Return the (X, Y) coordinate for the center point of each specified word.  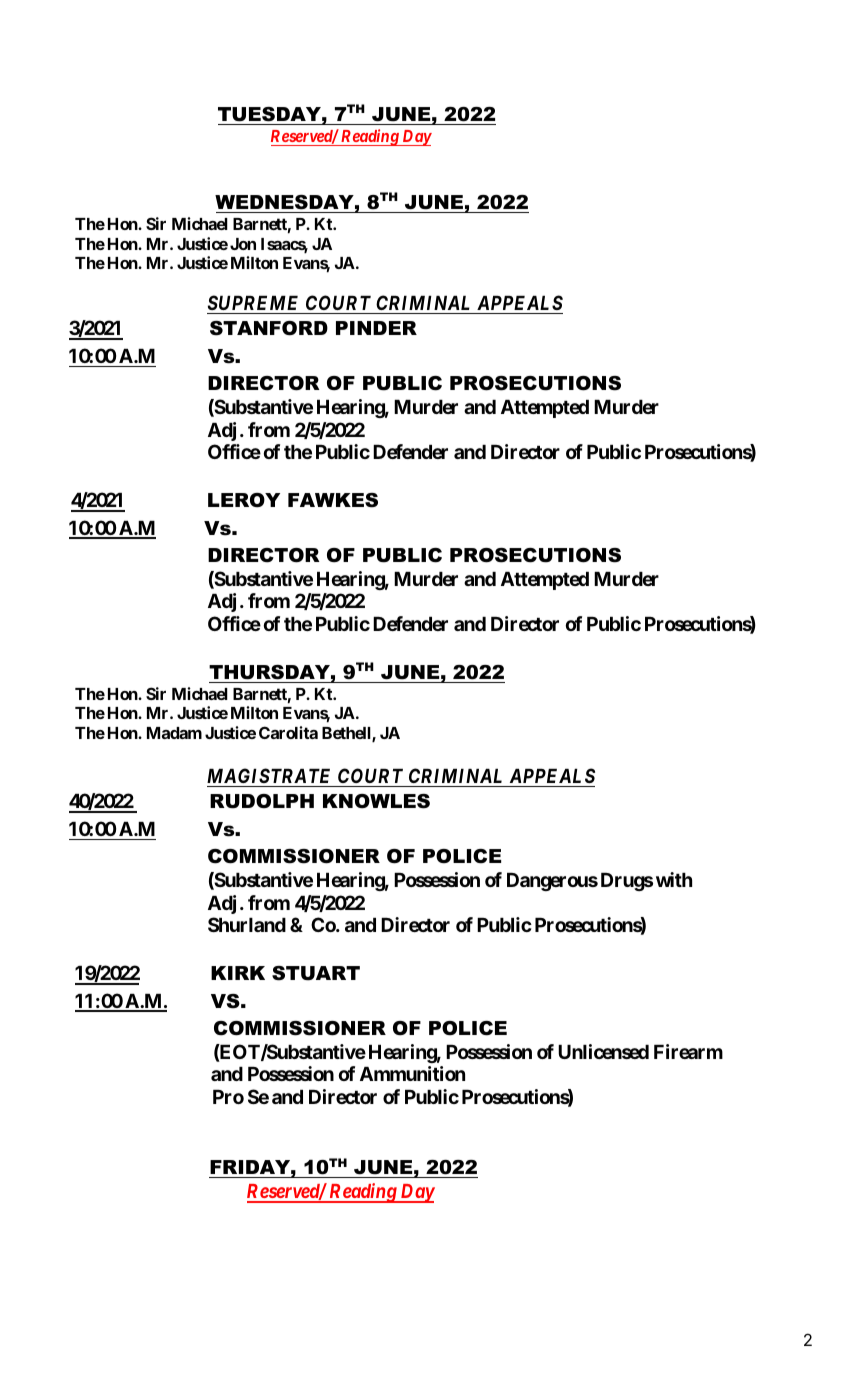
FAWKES (333, 500)
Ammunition (412, 1073)
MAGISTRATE (268, 775)
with (674, 879)
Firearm (688, 1051)
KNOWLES (376, 801)
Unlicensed (603, 1051)
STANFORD (269, 328)
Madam (174, 733)
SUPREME (253, 302)
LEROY (244, 500)
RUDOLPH (262, 801)
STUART (316, 973)
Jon (243, 244)
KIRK (238, 973)
